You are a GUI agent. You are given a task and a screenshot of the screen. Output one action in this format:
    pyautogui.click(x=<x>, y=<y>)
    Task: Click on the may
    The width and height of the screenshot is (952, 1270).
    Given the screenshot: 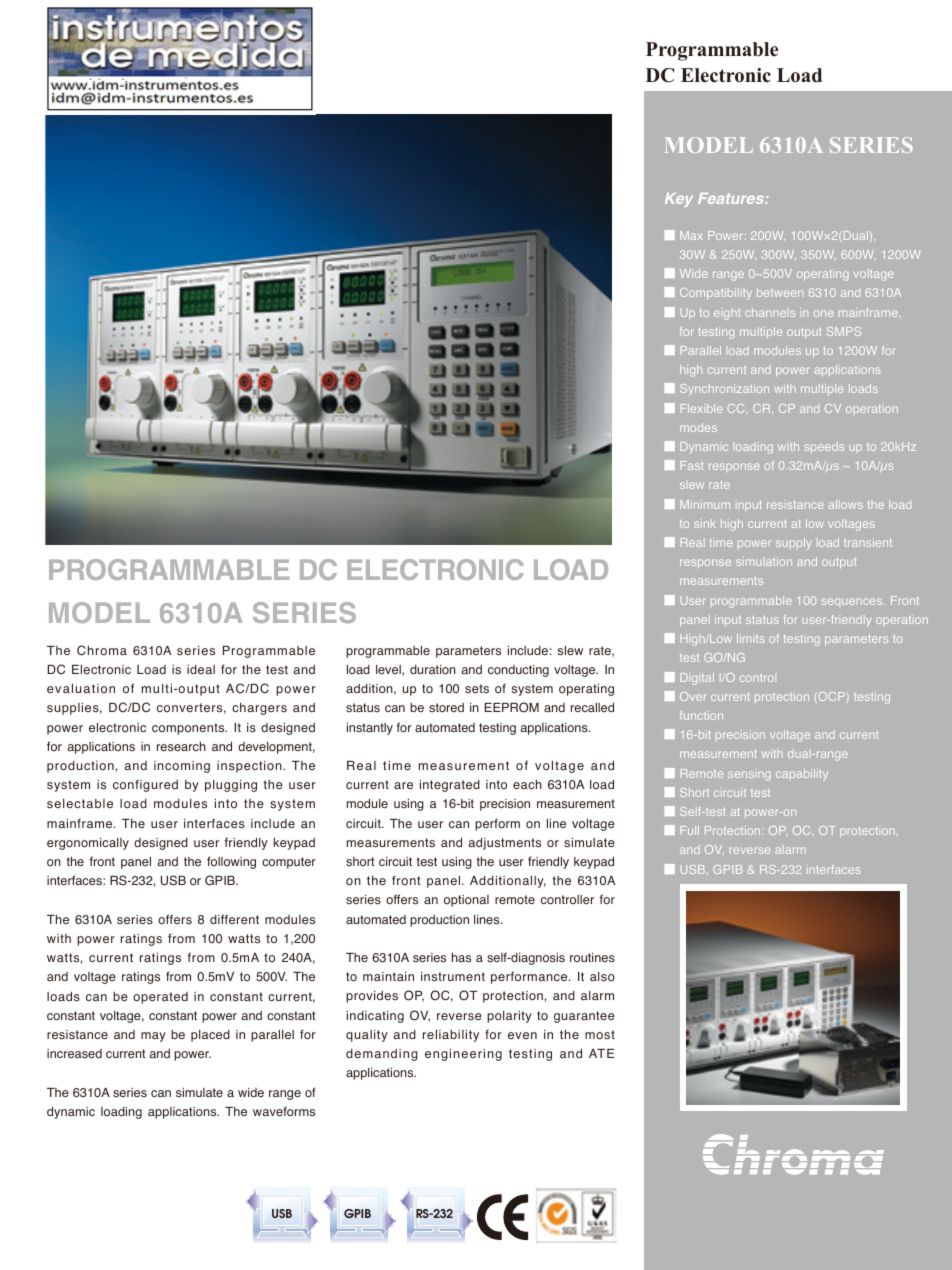 What is the action you would take?
    pyautogui.click(x=153, y=1037)
